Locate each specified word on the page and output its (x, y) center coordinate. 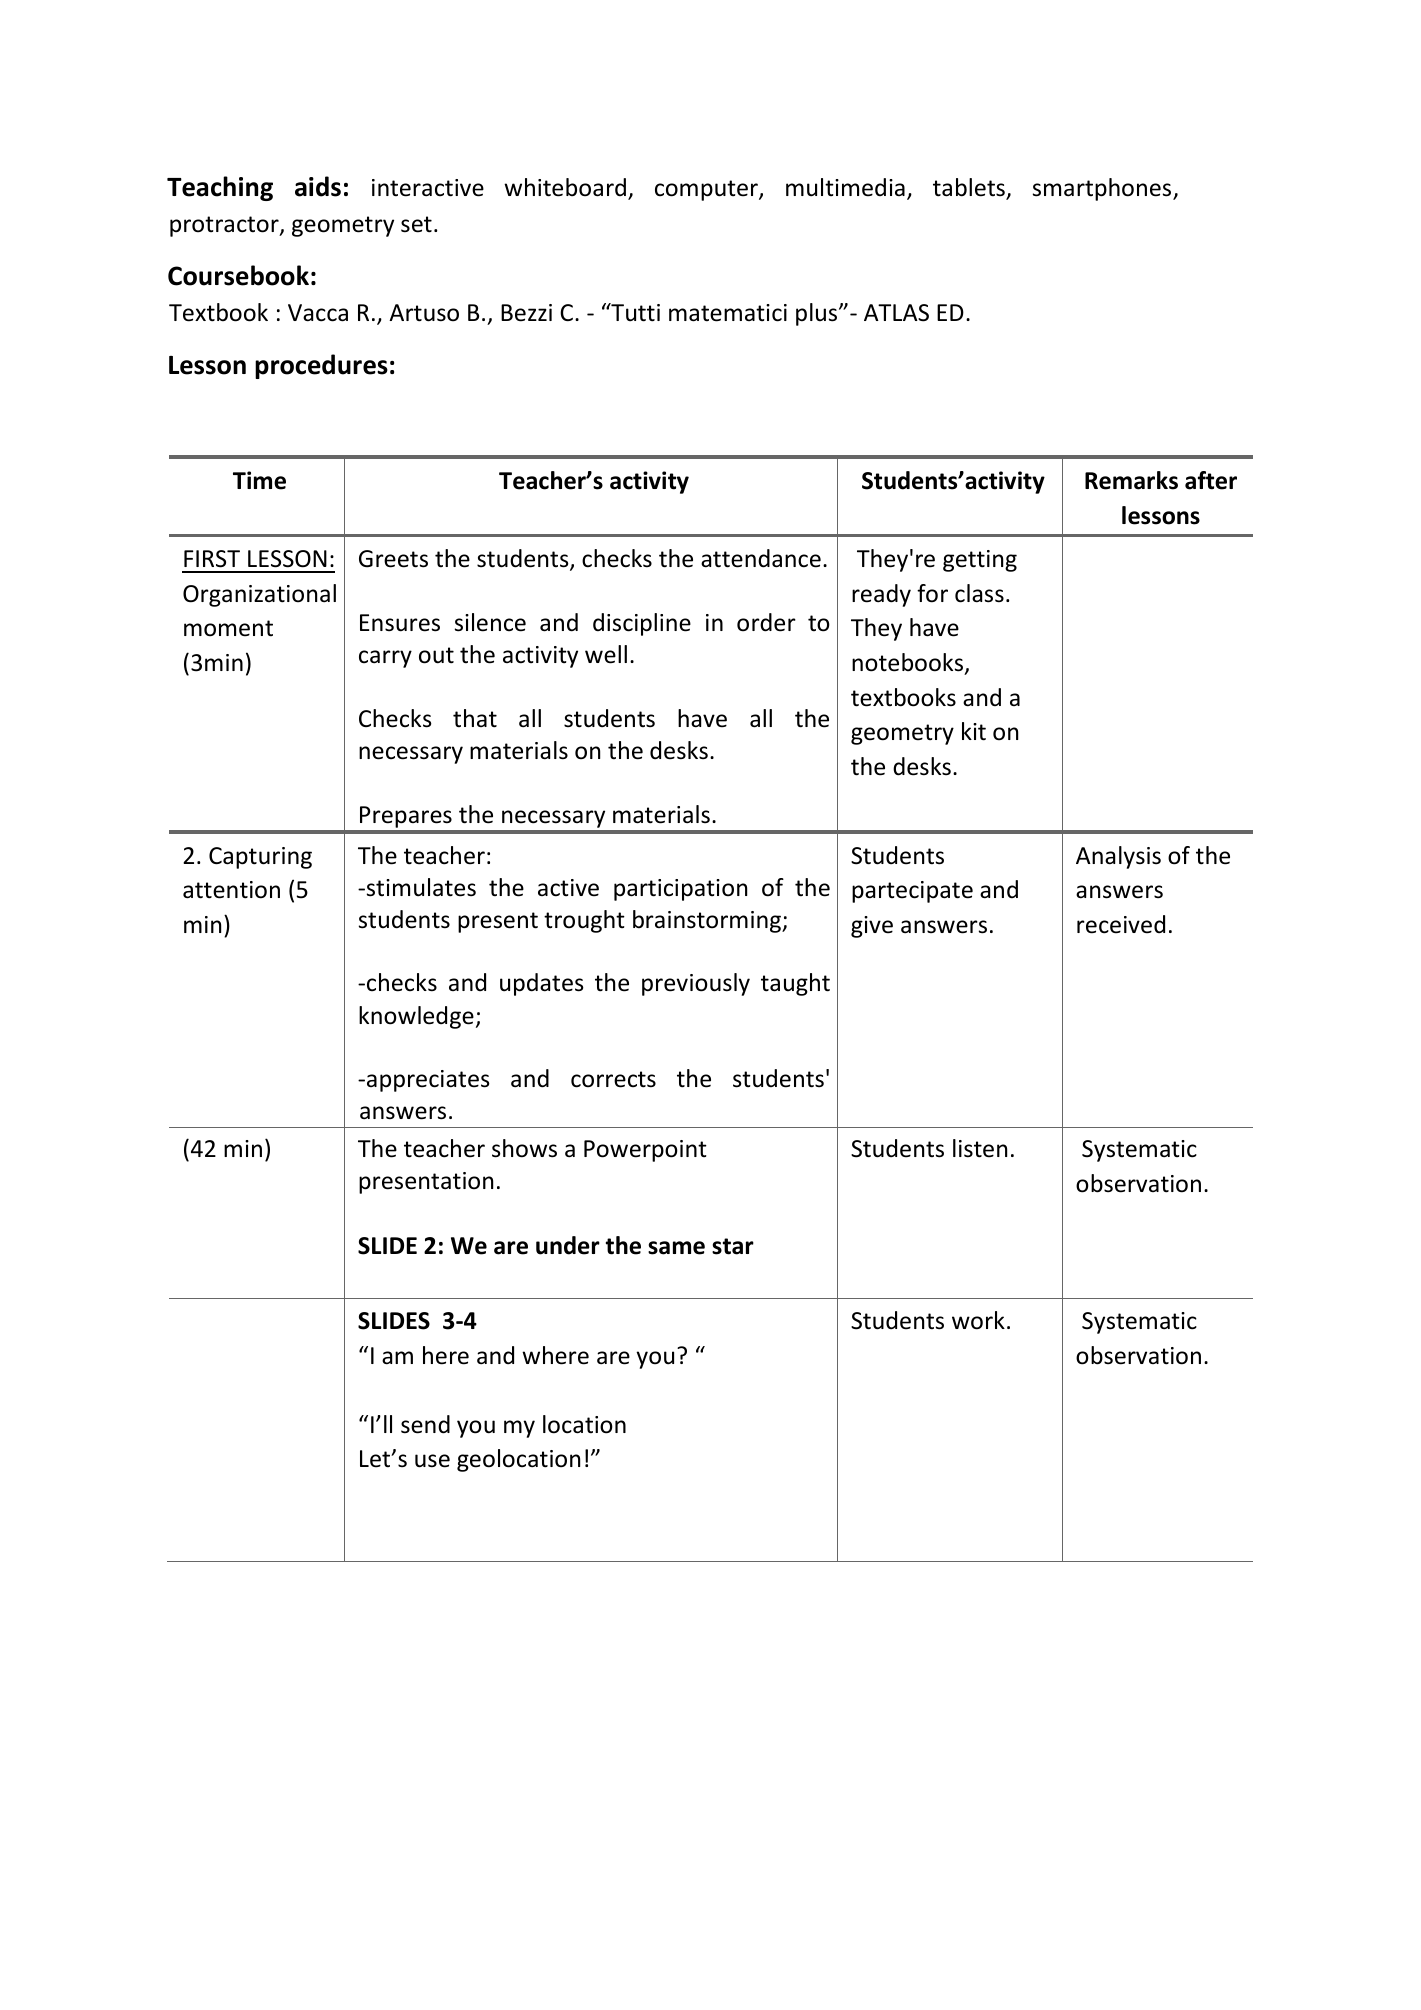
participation (680, 890)
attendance (761, 558)
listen (980, 1148)
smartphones (1103, 189)
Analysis (1118, 857)
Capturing (260, 858)
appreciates (428, 1081)
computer (707, 190)
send (425, 1424)
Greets (393, 559)
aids (318, 186)
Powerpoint (645, 1151)
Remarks (1131, 480)
